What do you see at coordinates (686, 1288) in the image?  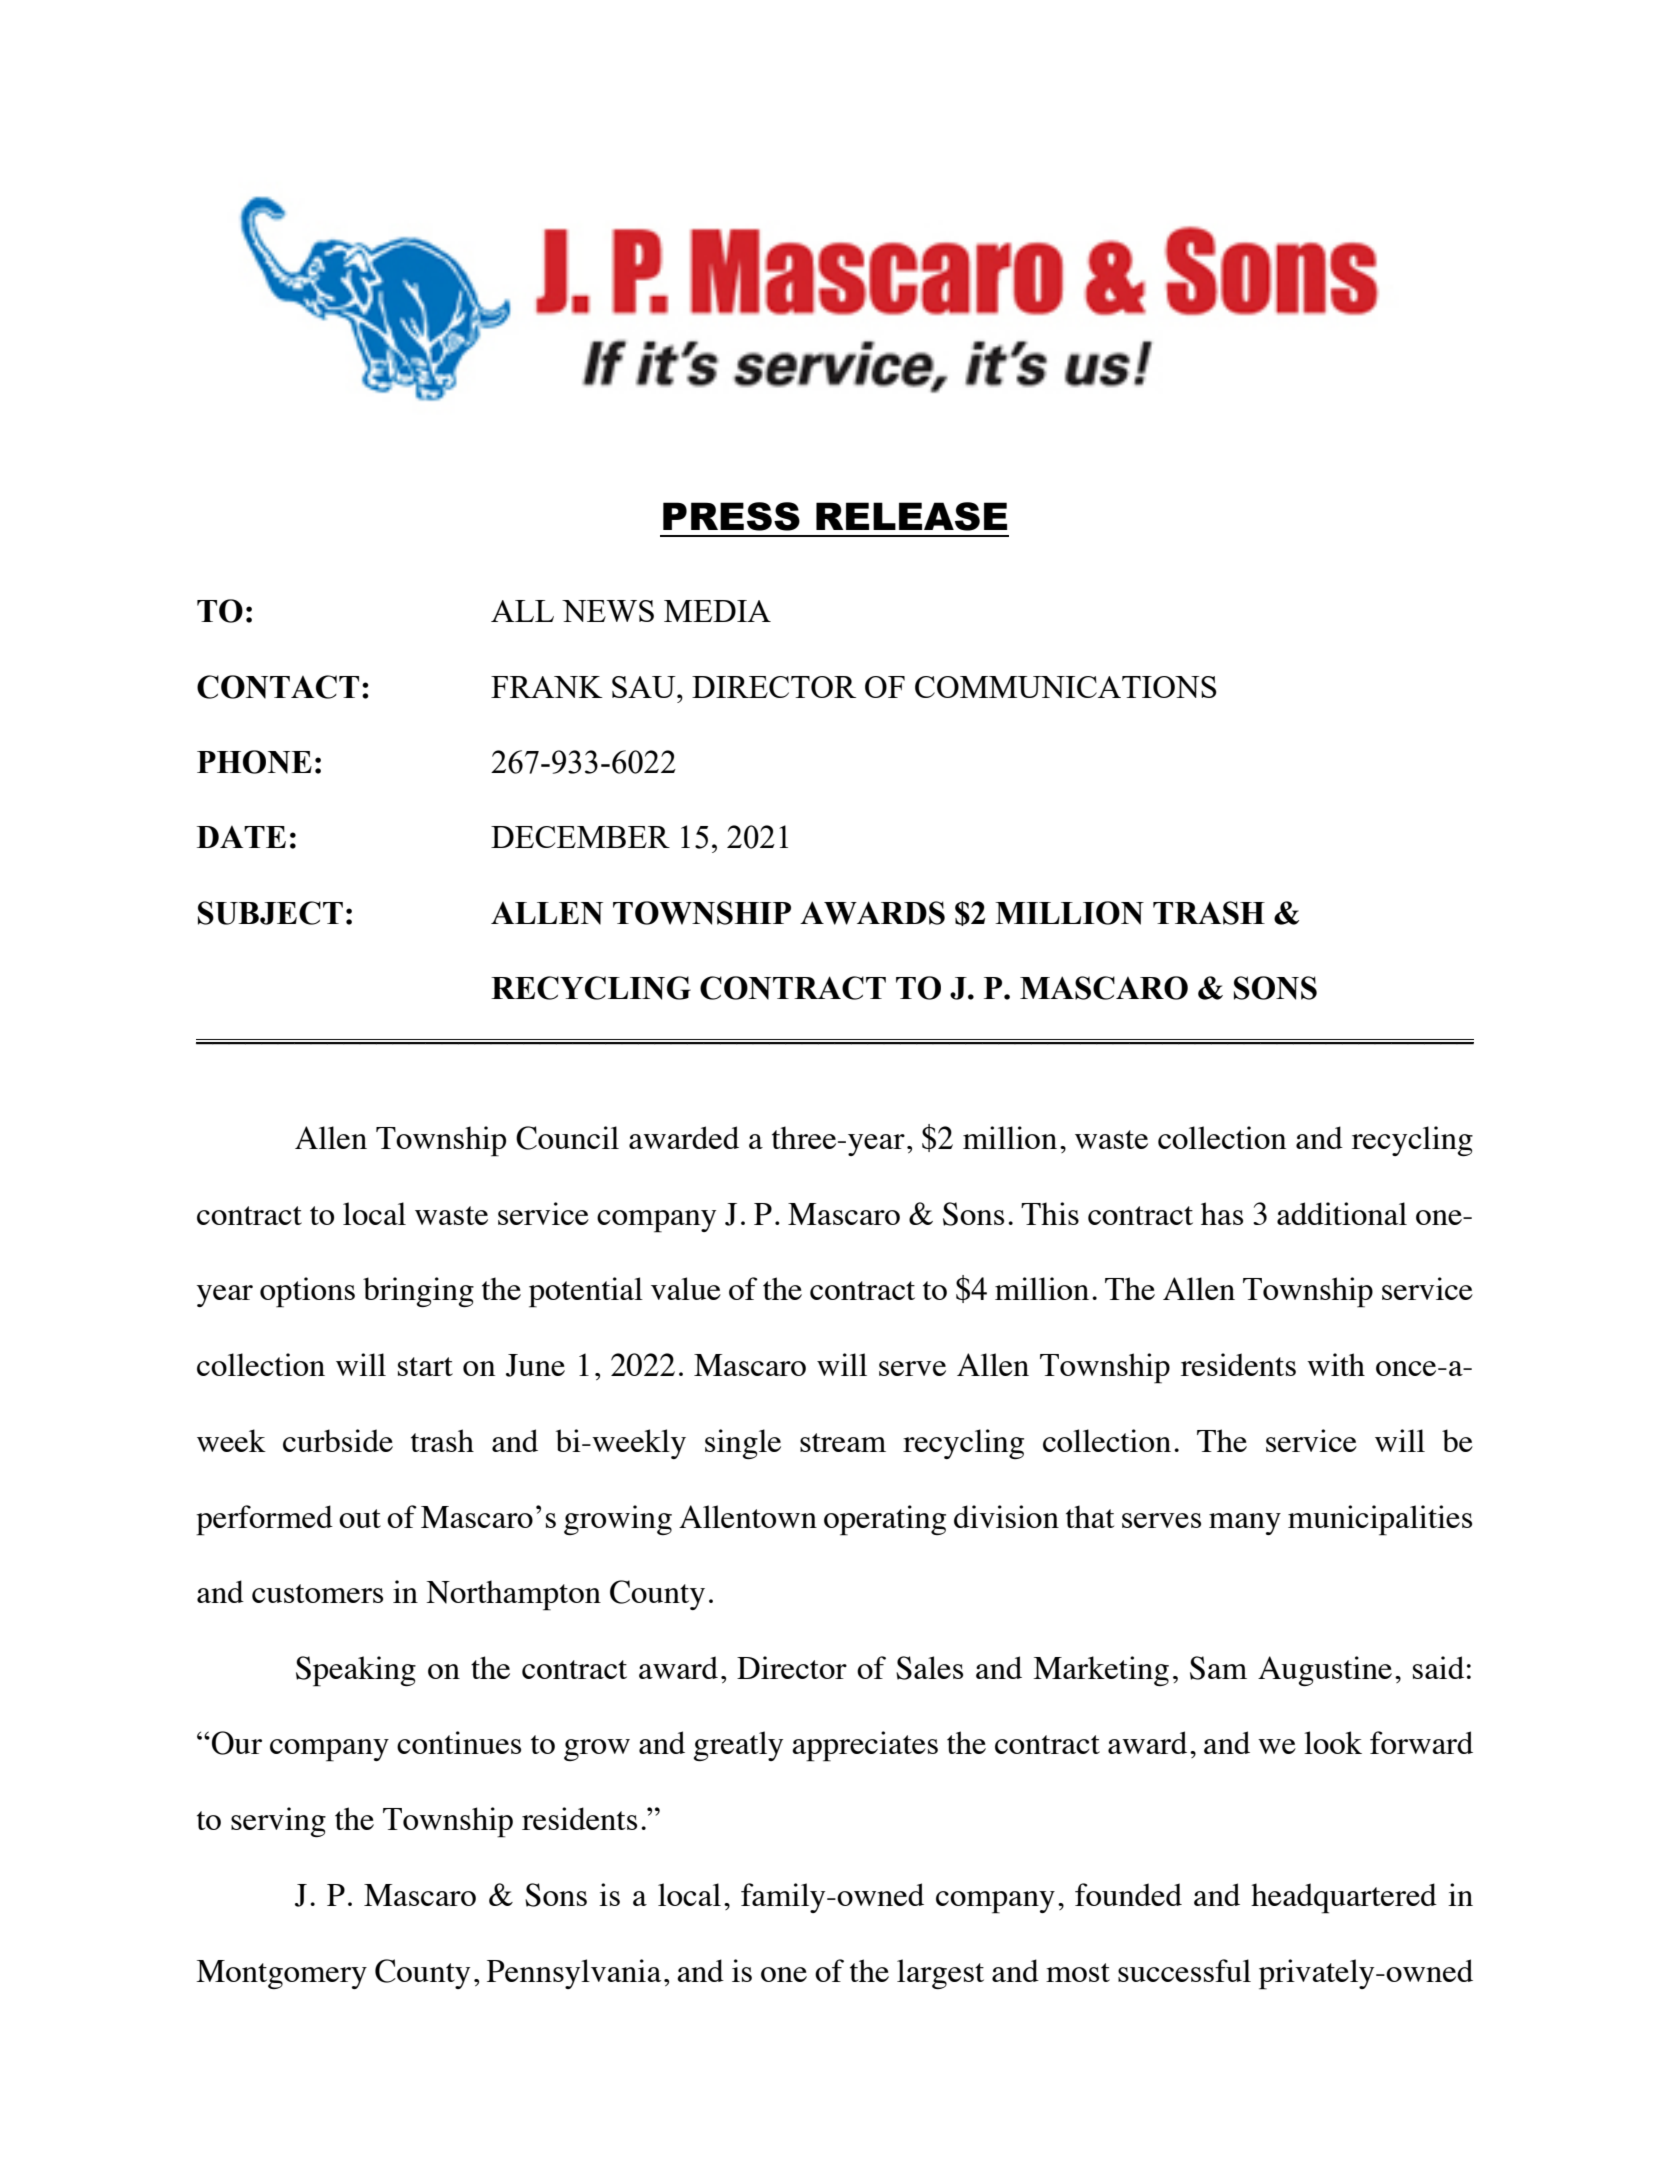 I see `value` at bounding box center [686, 1288].
